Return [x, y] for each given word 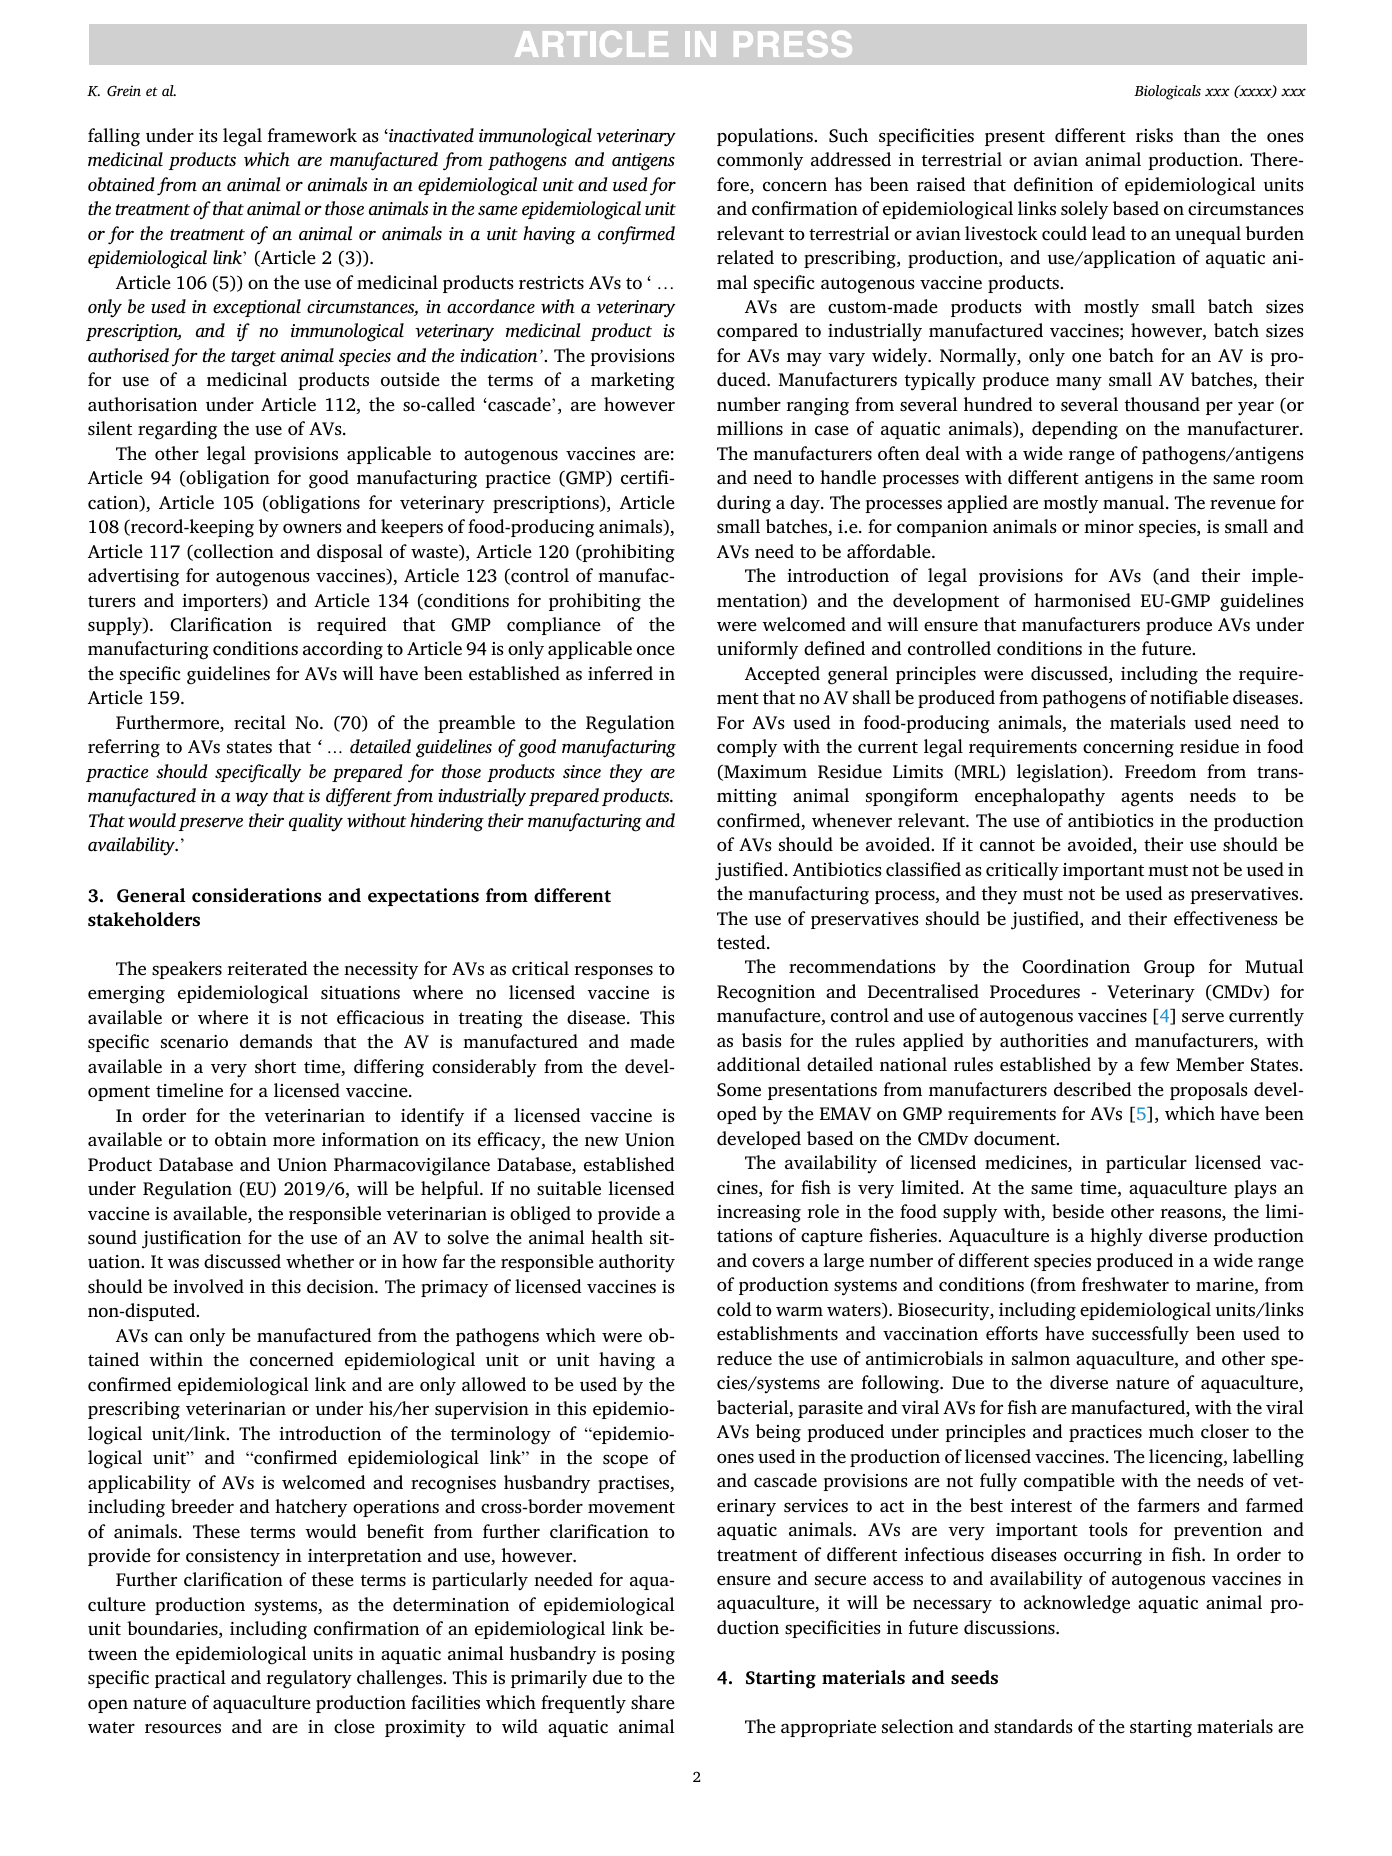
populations [766, 137]
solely [1084, 210]
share [653, 1702]
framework [312, 135]
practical [190, 1679]
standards [1033, 1726]
